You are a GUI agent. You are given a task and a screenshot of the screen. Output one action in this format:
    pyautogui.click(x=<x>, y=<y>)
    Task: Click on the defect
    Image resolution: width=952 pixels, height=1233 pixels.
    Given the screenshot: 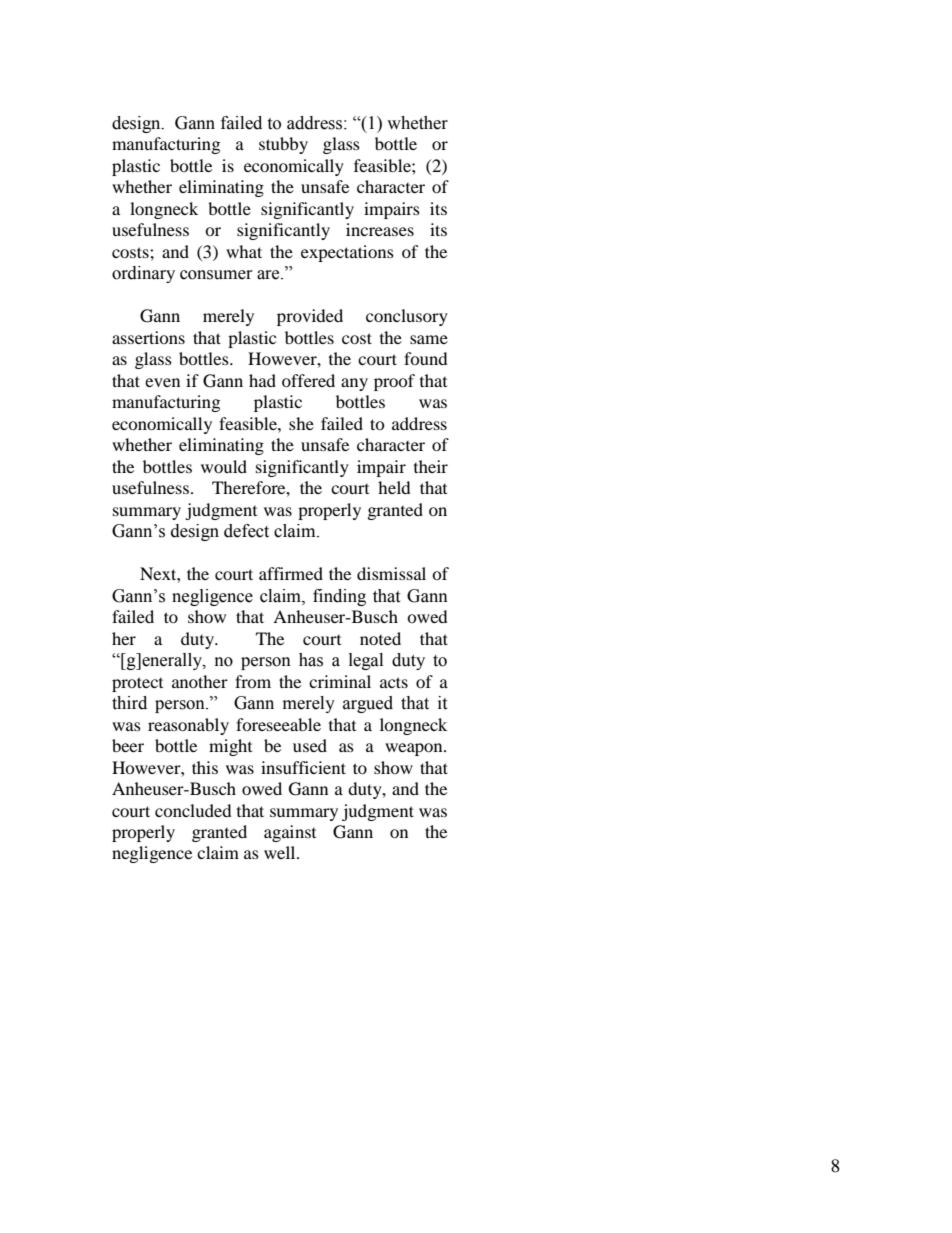 What is the action you would take?
    pyautogui.click(x=246, y=531)
